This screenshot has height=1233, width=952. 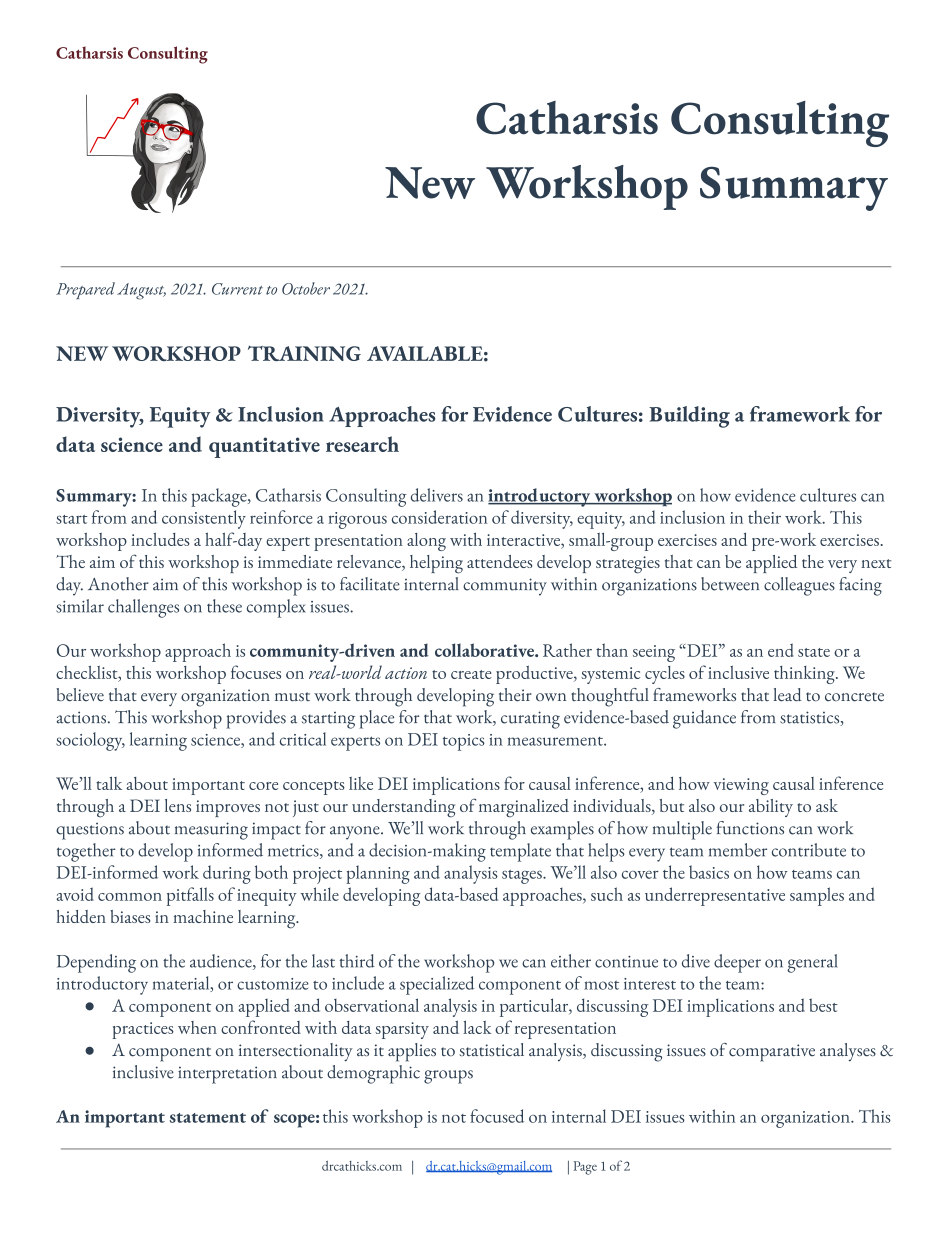 I want to click on sociology, so click(x=90, y=741).
